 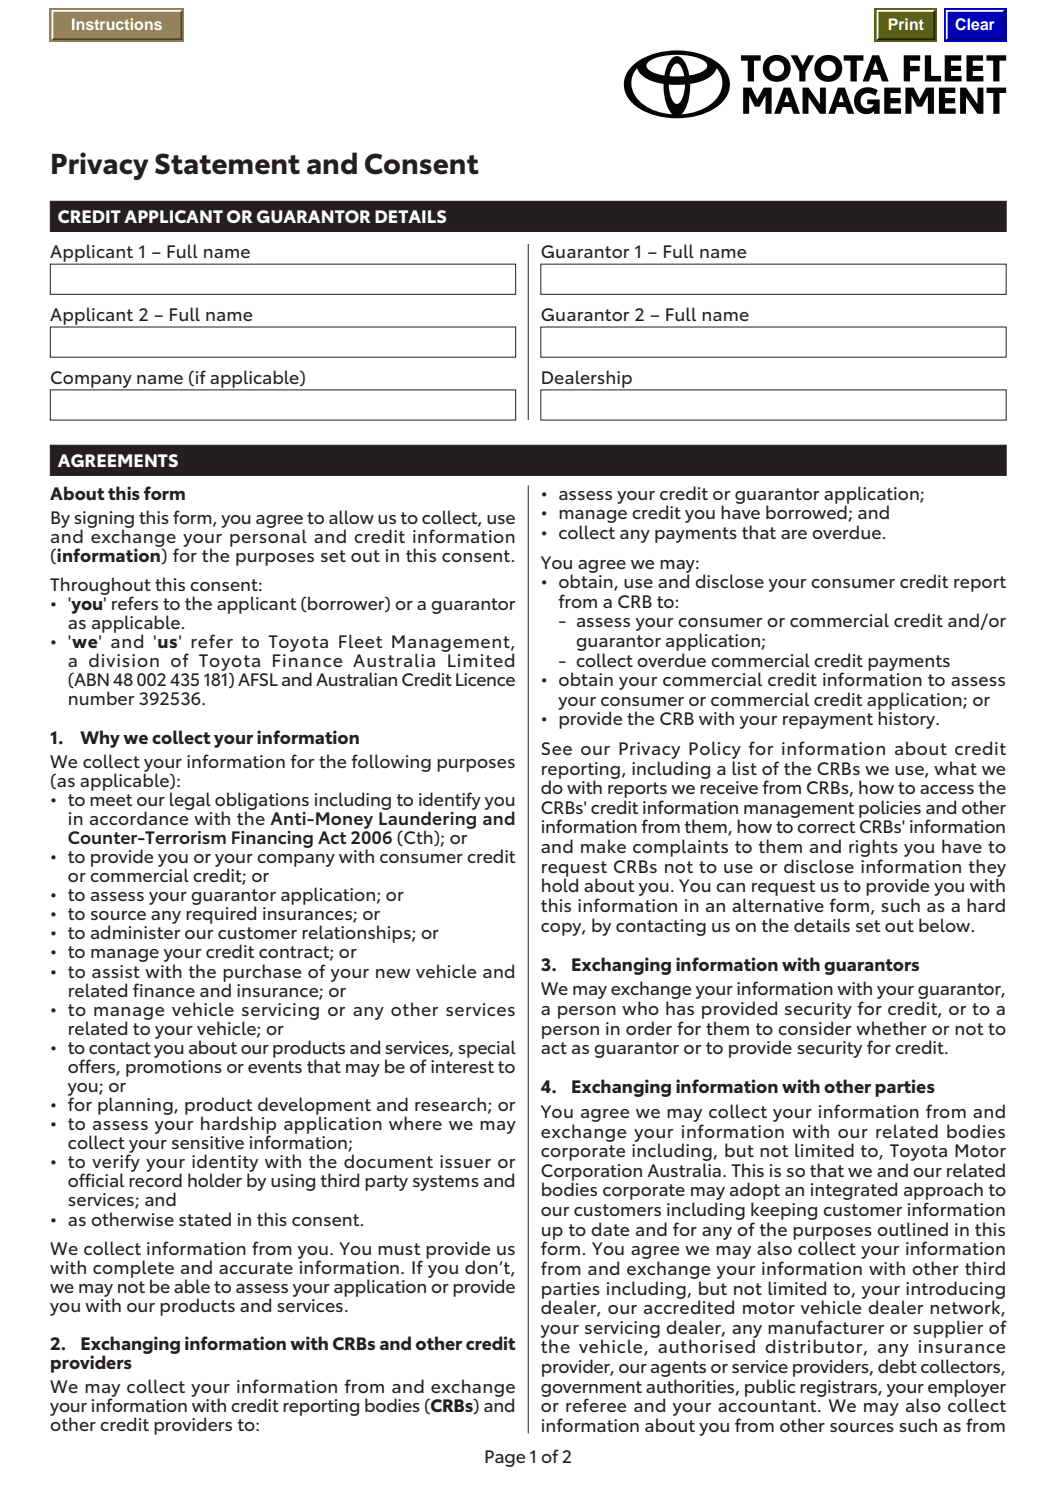 I want to click on Statement, so click(x=227, y=164).
